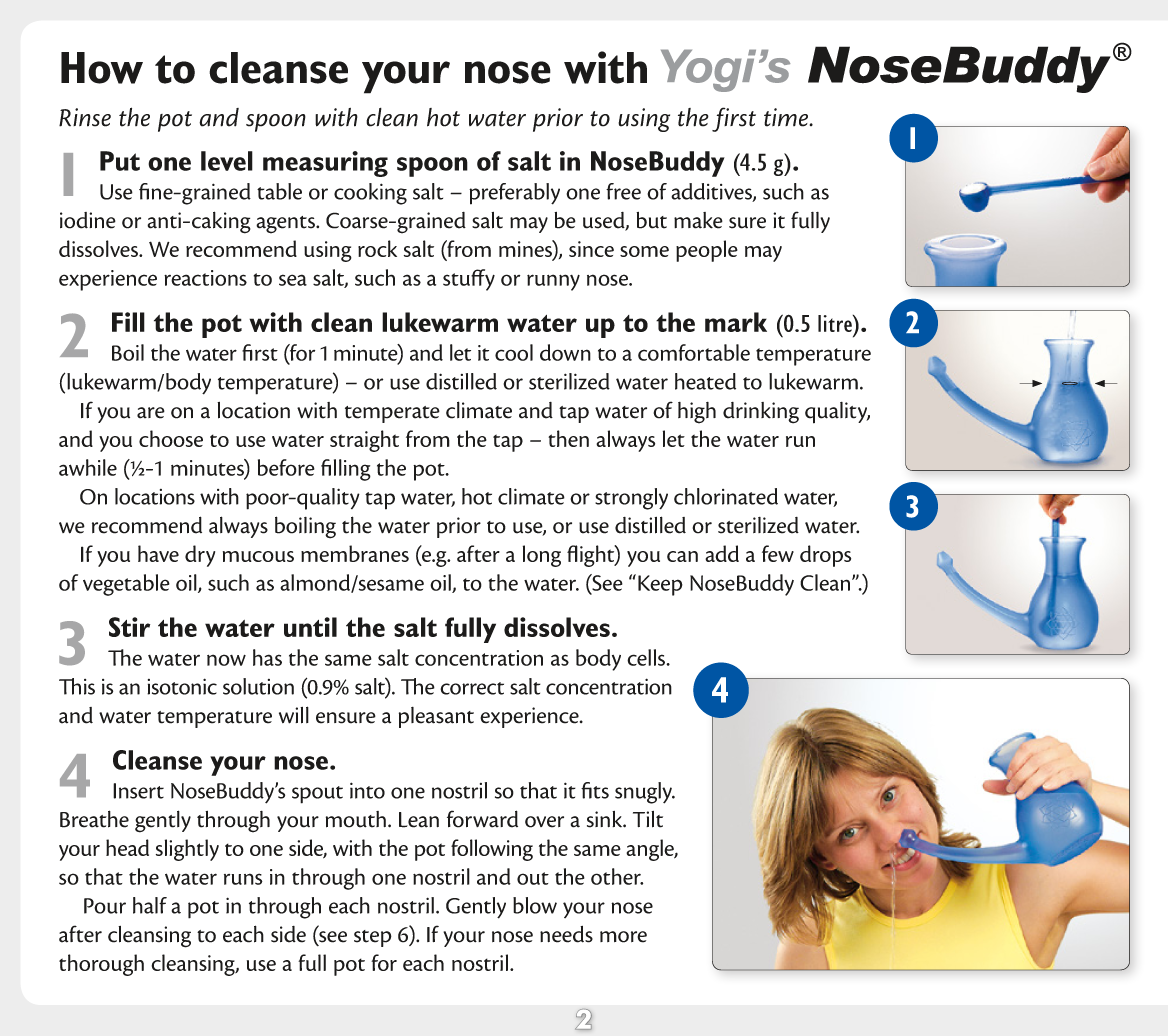  What do you see at coordinates (647, 657) in the document?
I see `cells` at bounding box center [647, 657].
